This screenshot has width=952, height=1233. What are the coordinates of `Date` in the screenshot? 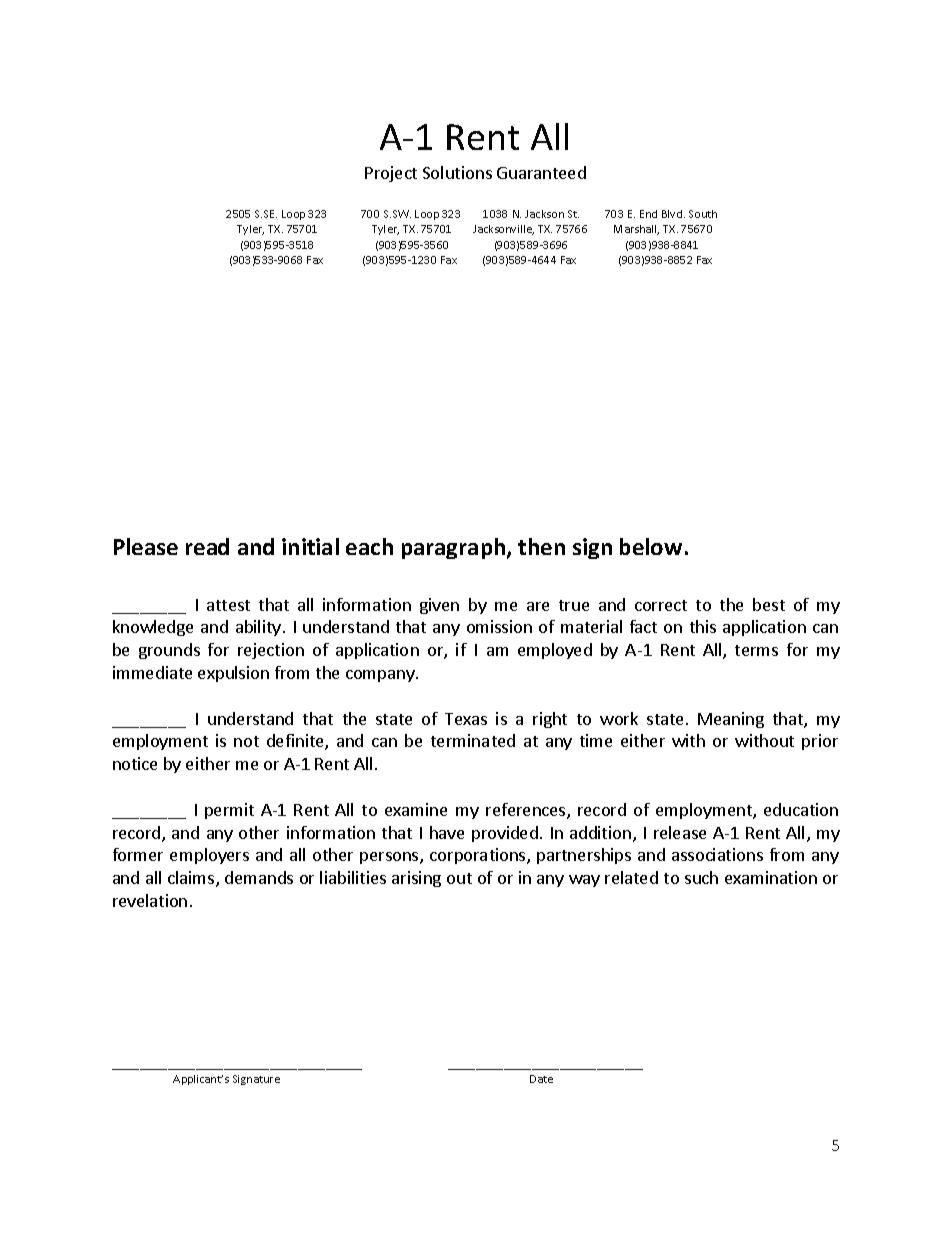 It's located at (541, 1079).
